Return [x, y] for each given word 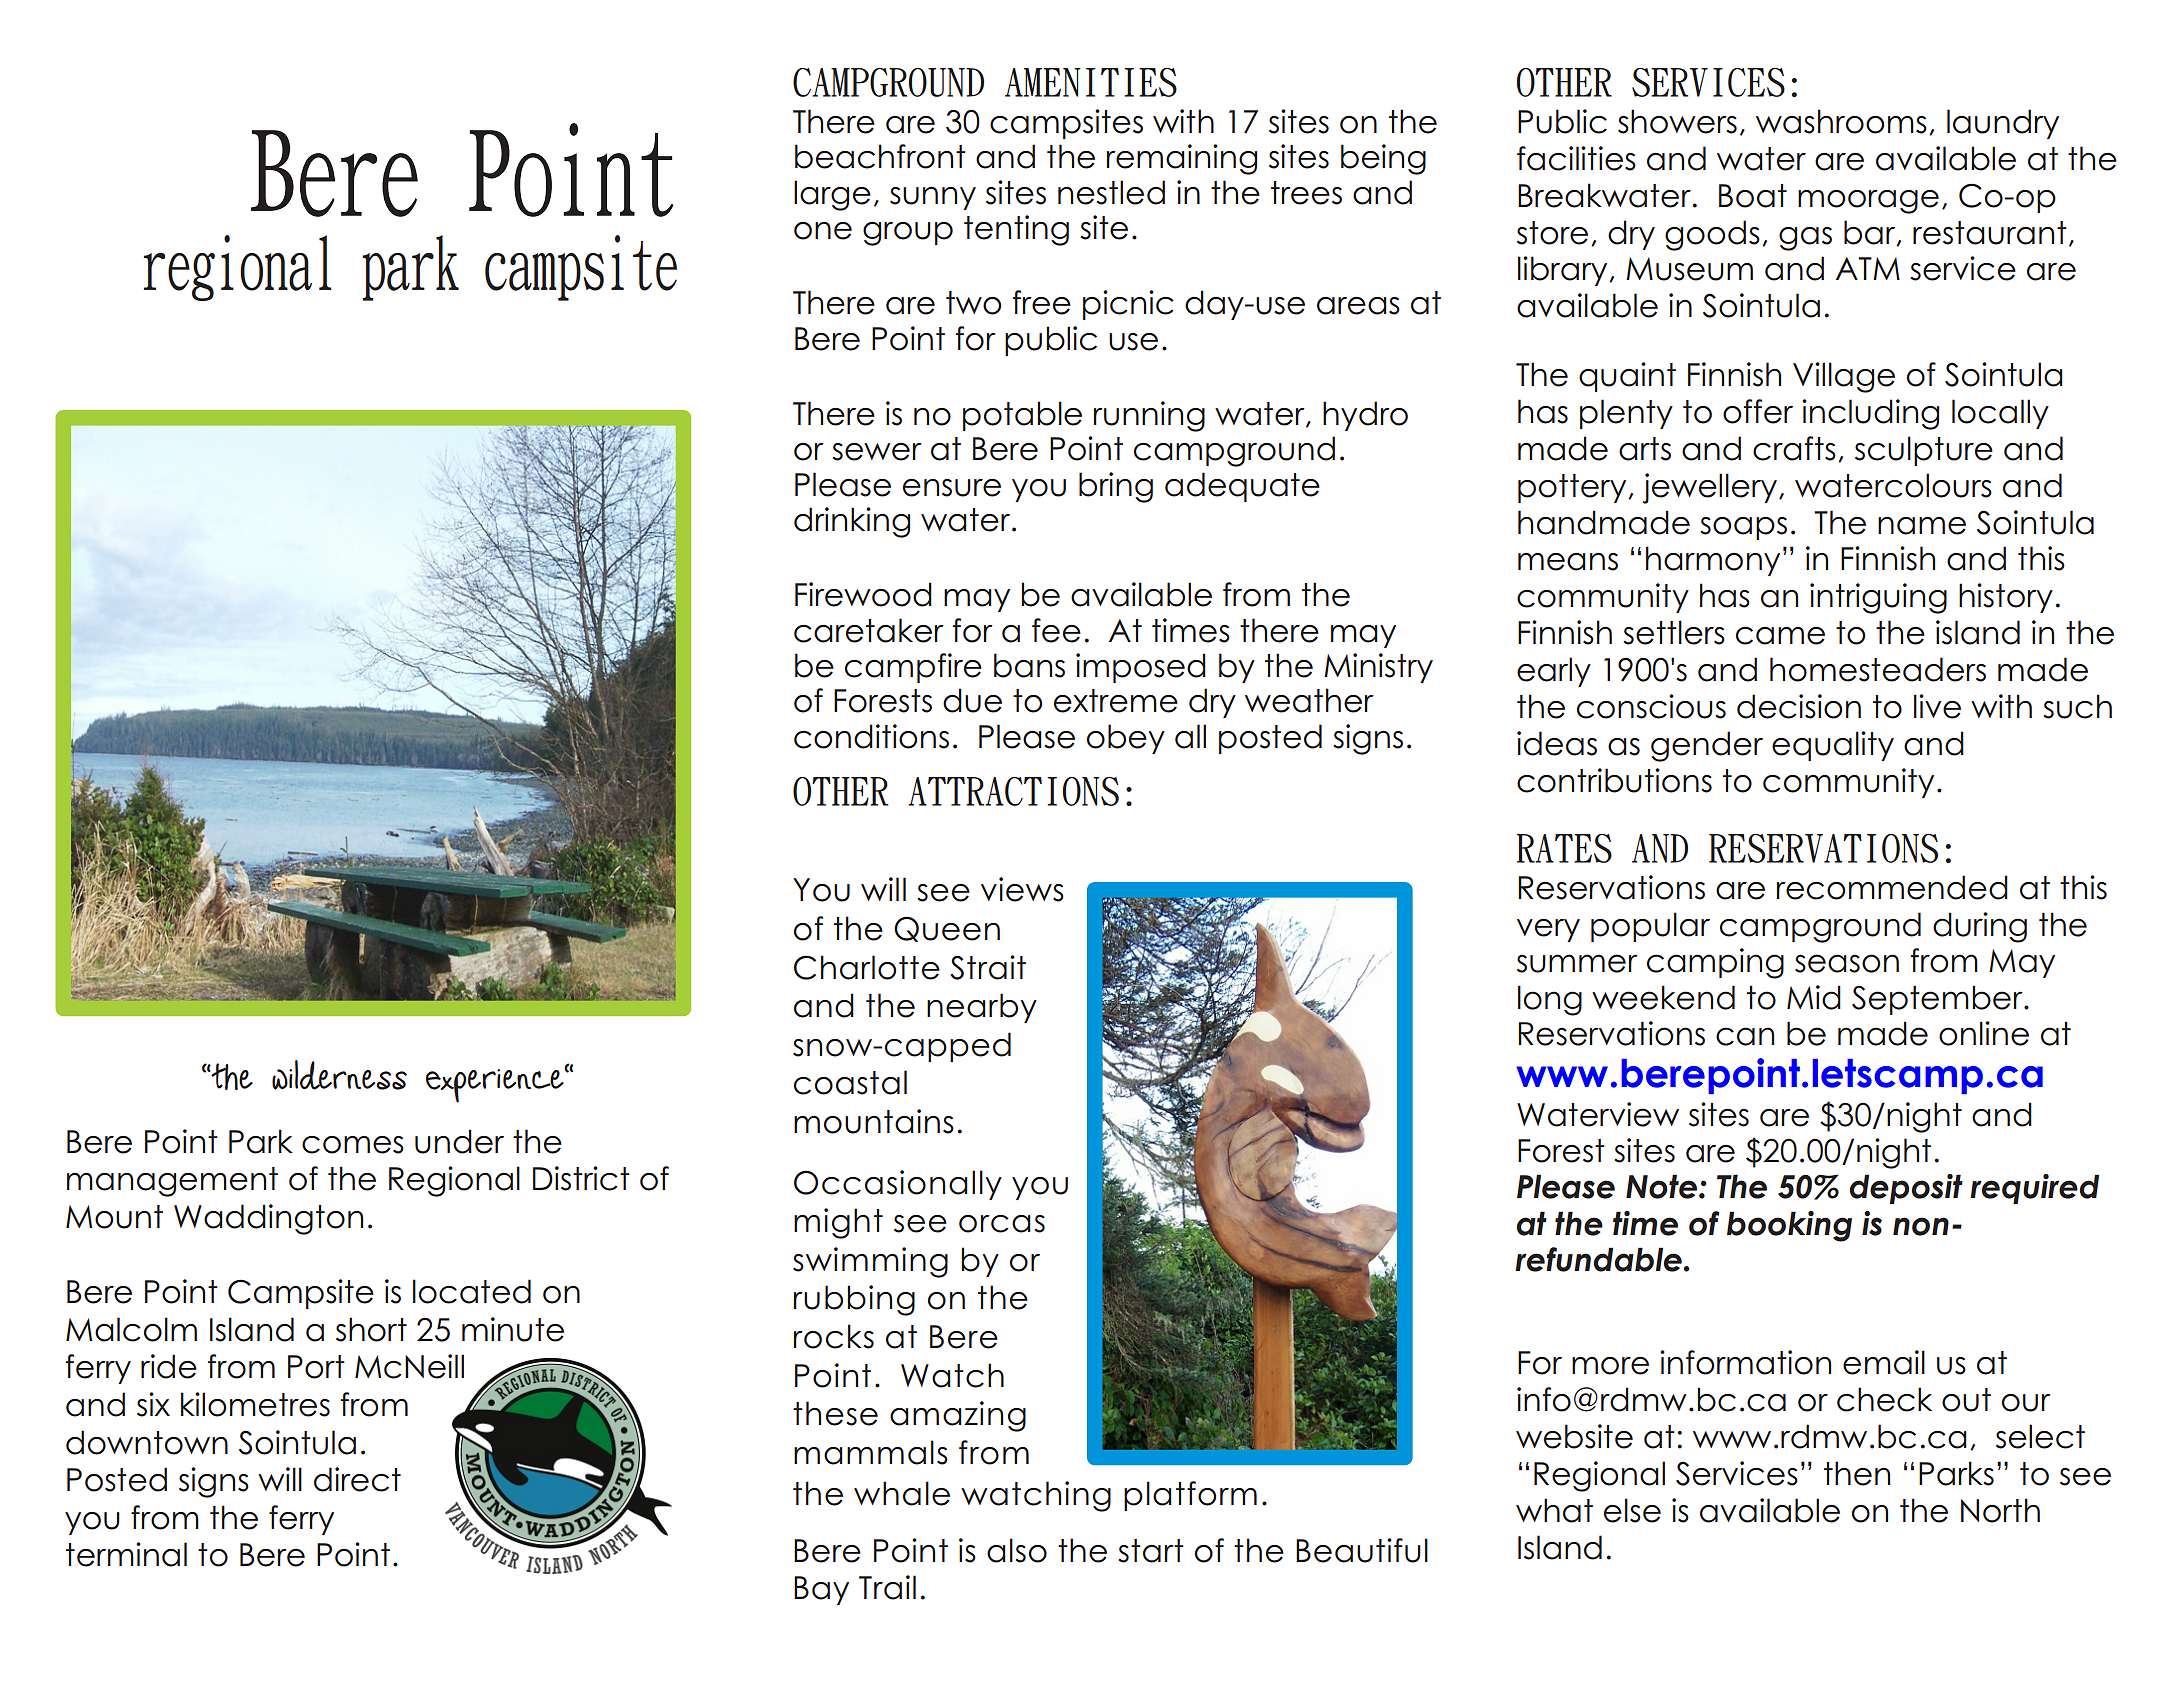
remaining [1182, 159]
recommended [1892, 887]
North [2000, 1510]
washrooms [1841, 121]
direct [357, 1479]
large [832, 195]
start [1151, 1551]
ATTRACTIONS [1013, 791]
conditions [871, 736]
